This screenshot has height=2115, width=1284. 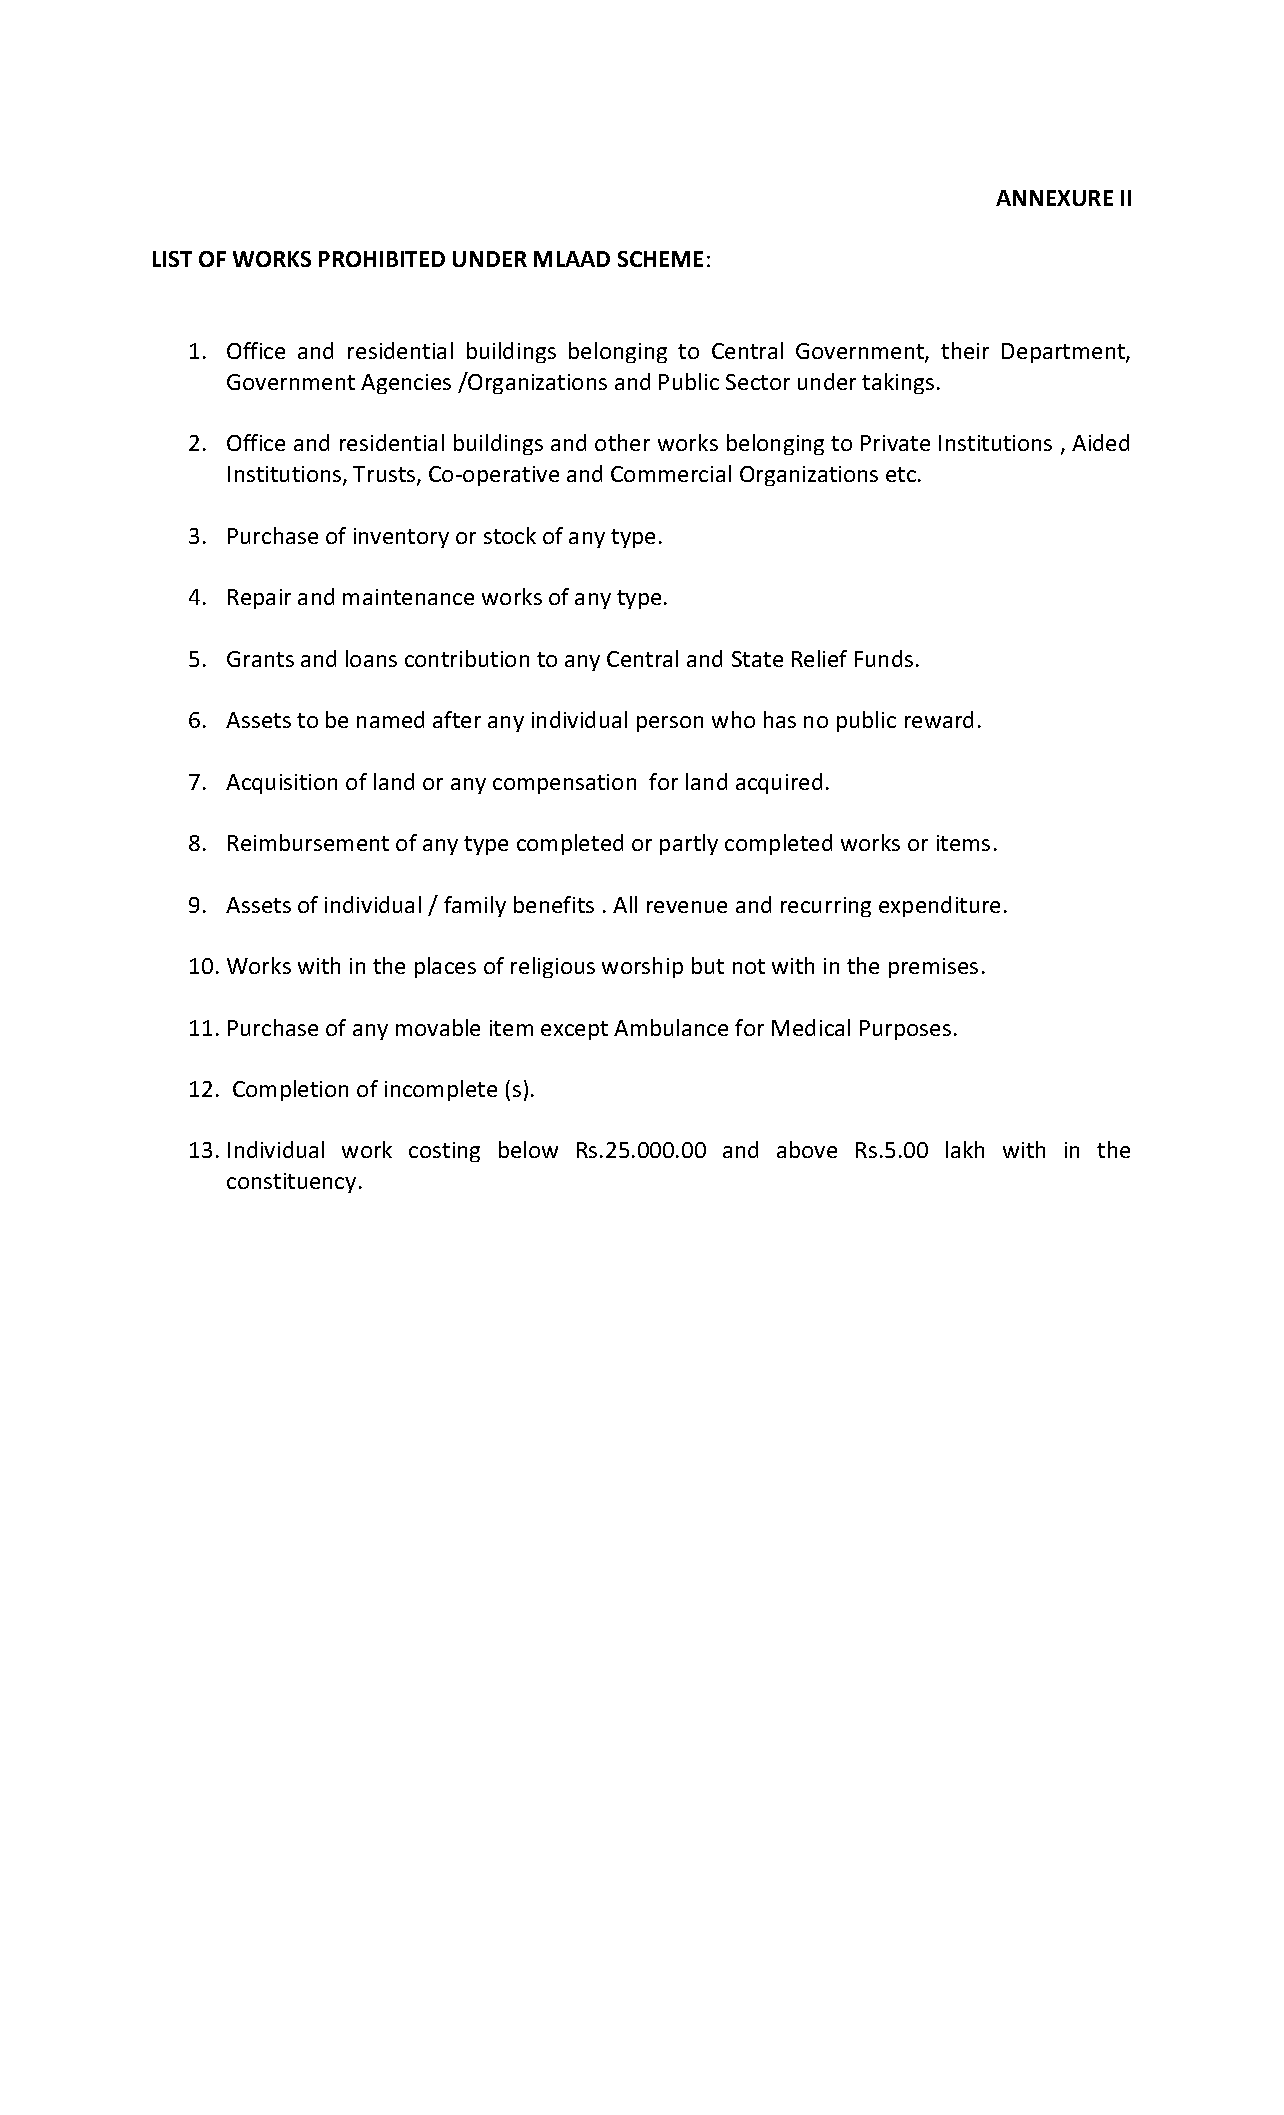 What do you see at coordinates (382, 259) in the screenshot?
I see `PROHIBITED` at bounding box center [382, 259].
